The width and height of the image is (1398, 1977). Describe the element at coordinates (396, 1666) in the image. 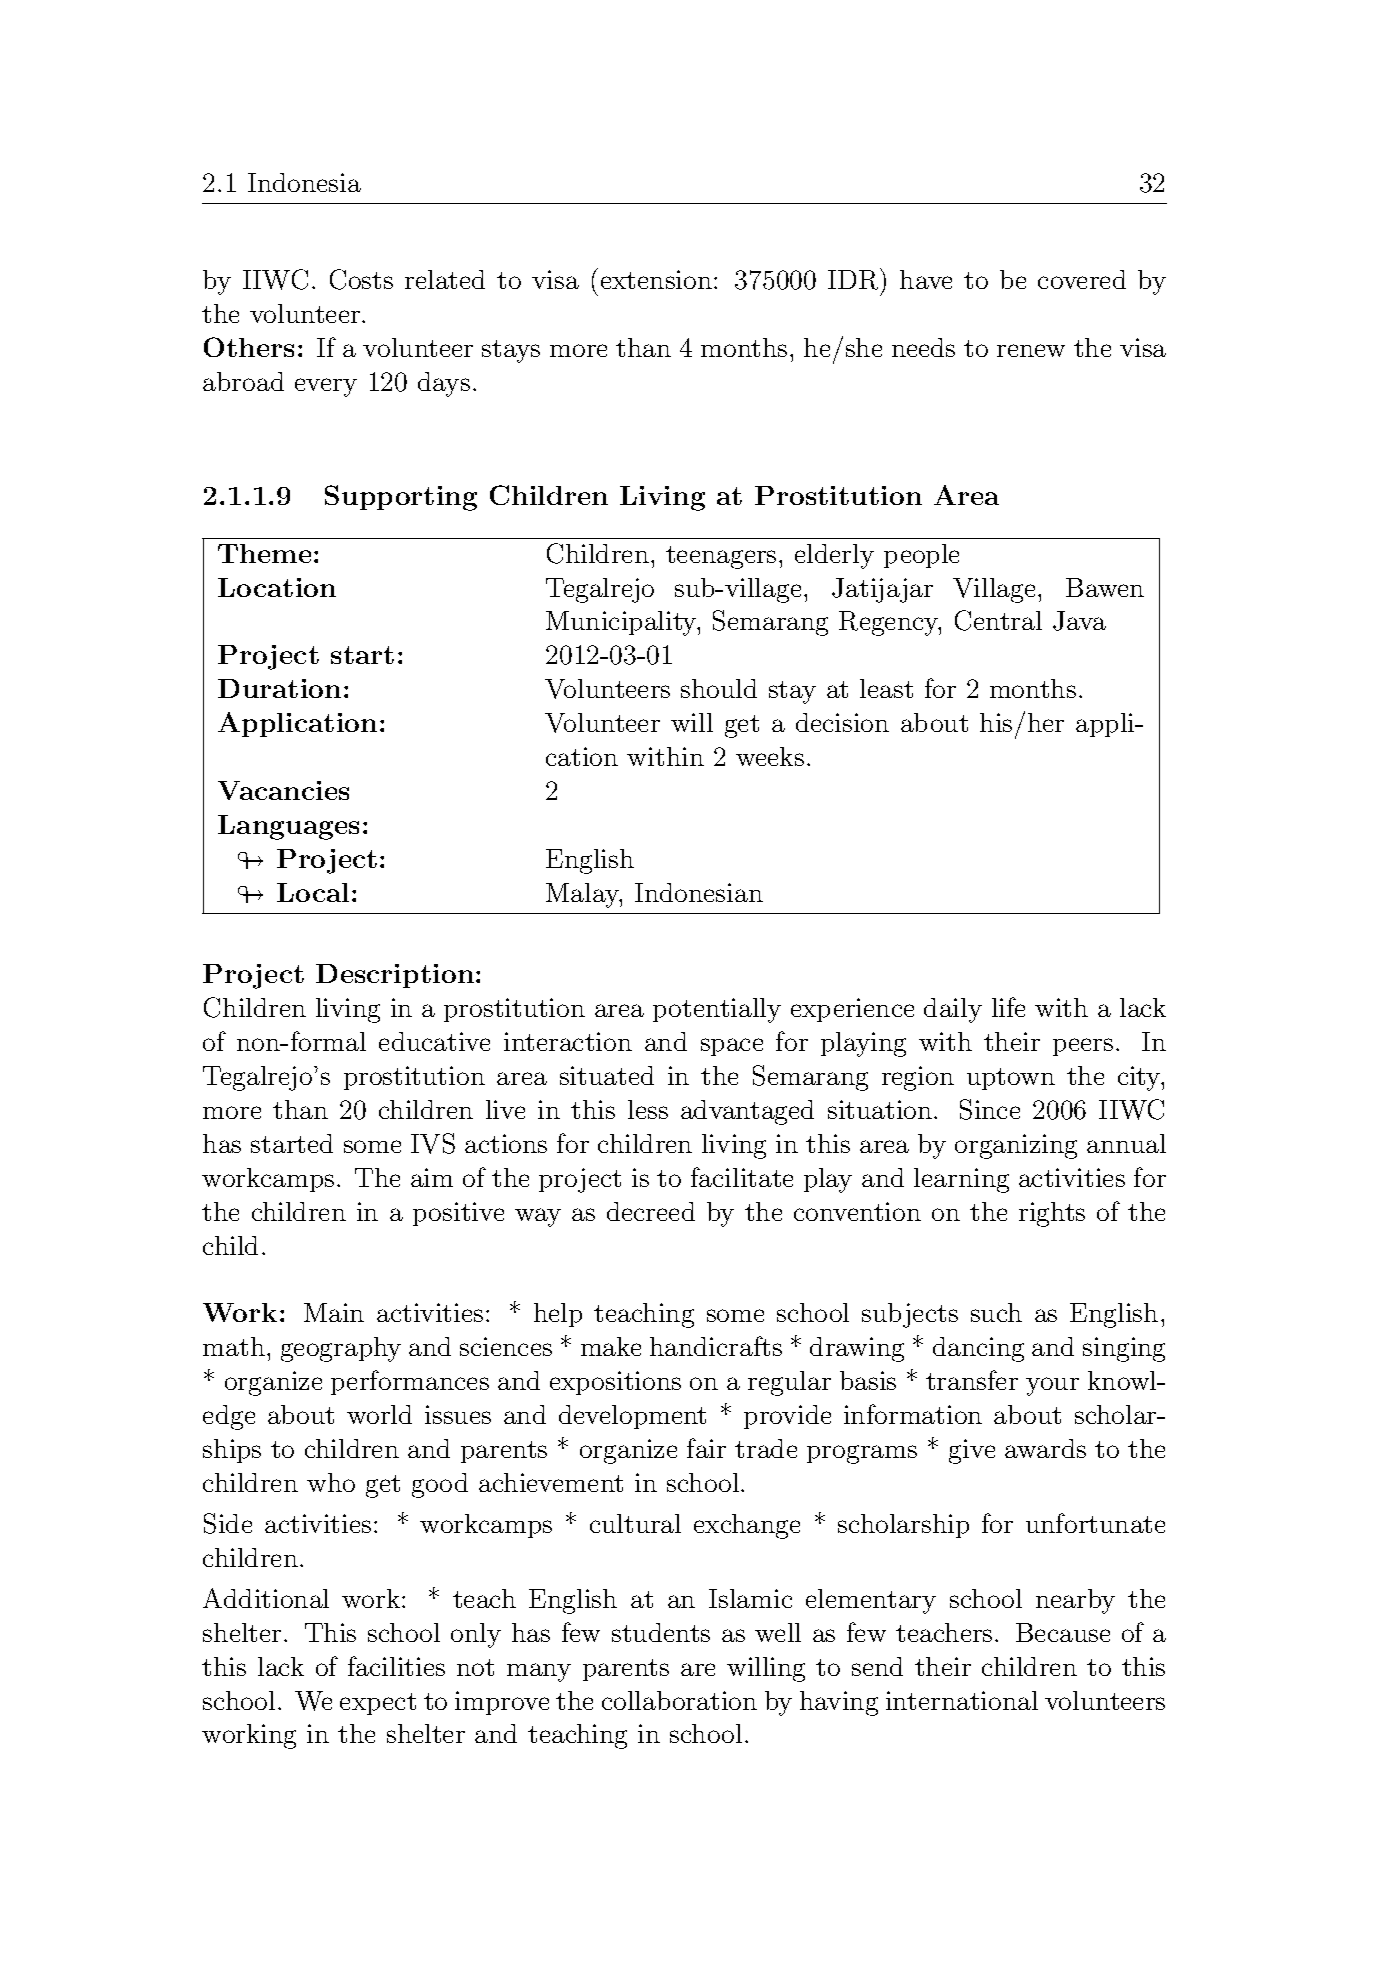

I see `facilities` at that location.
